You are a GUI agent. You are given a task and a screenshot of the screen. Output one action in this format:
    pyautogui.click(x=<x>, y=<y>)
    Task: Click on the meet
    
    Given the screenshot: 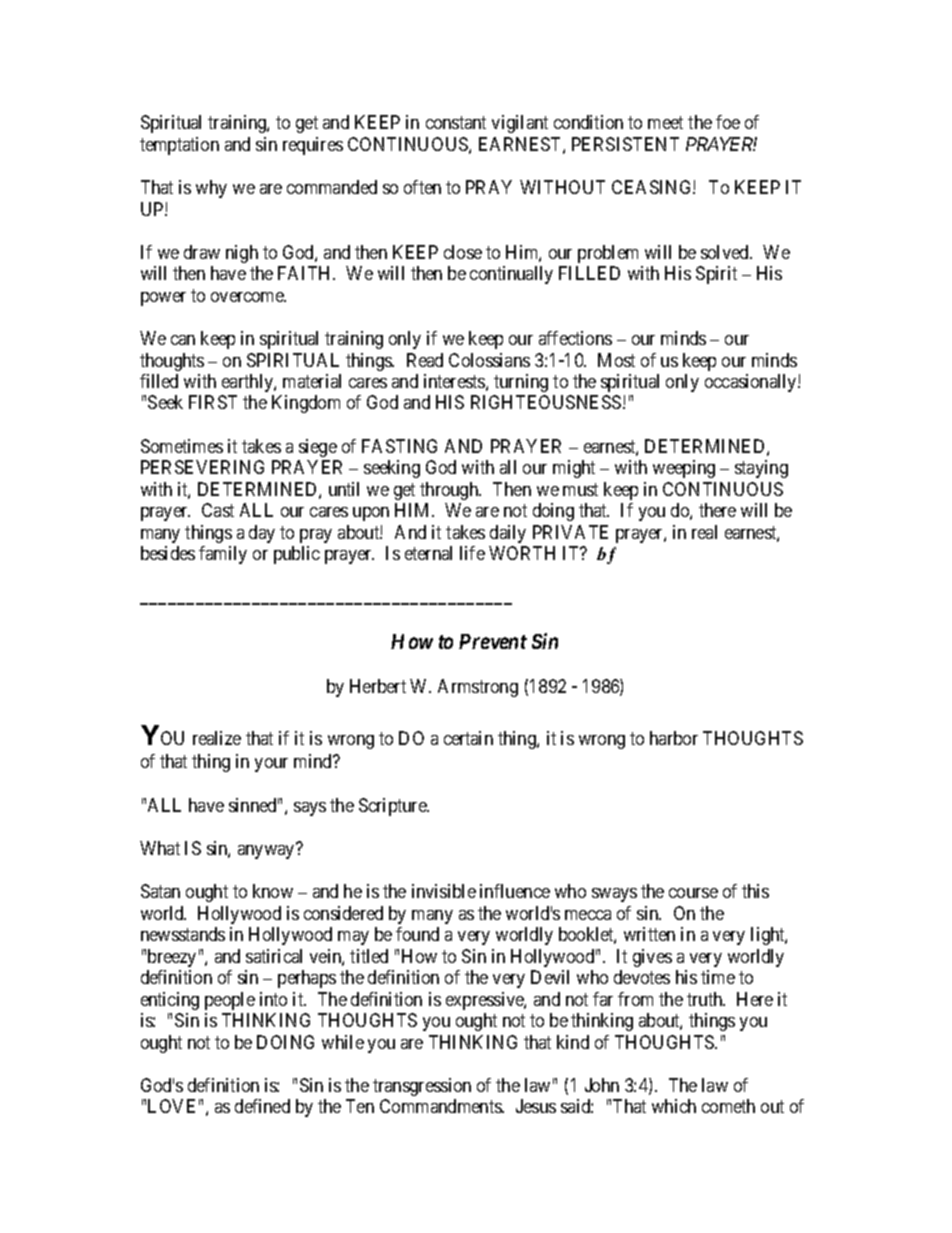 What is the action you would take?
    pyautogui.click(x=665, y=122)
